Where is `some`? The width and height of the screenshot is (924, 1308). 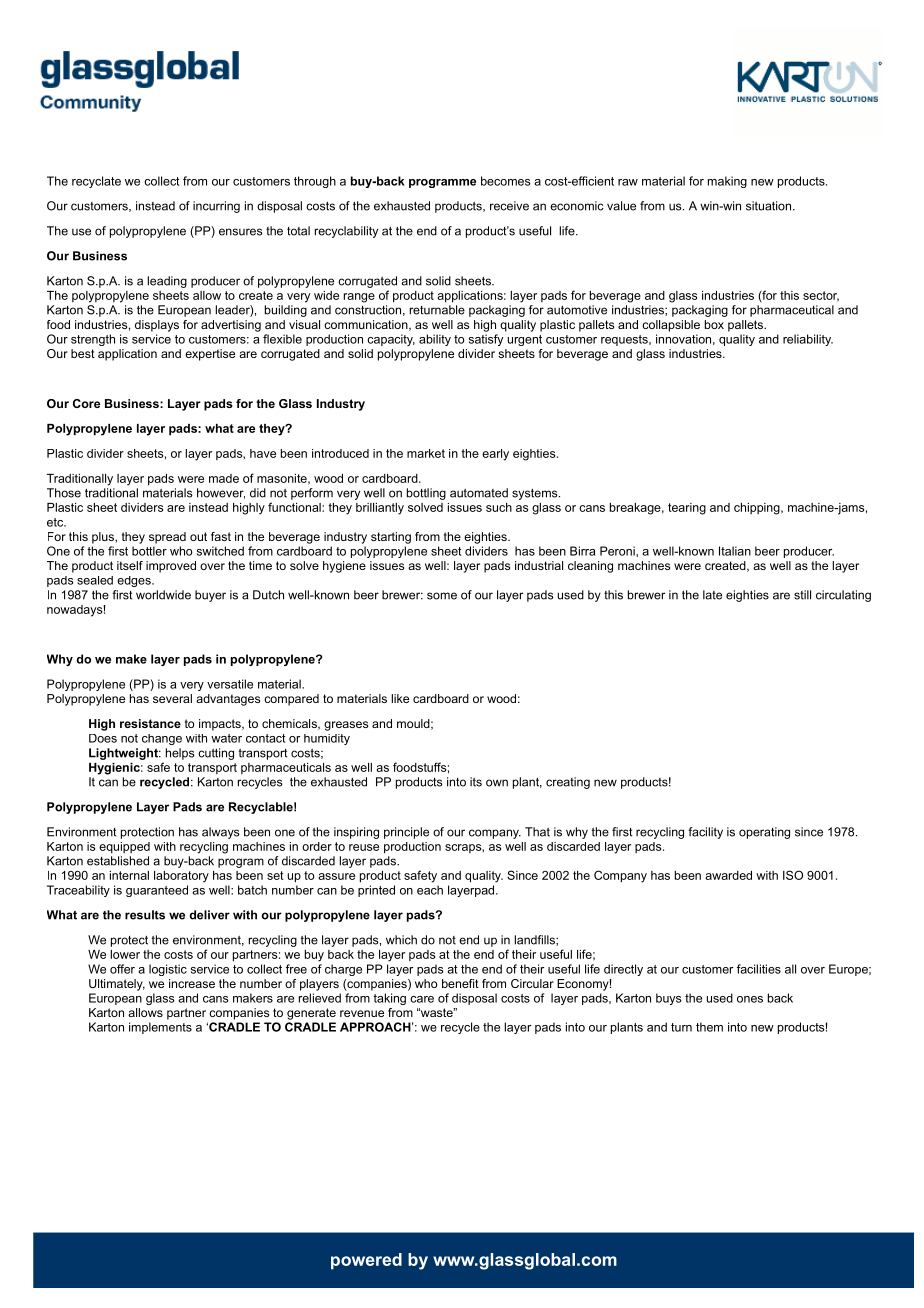
some is located at coordinates (442, 596).
